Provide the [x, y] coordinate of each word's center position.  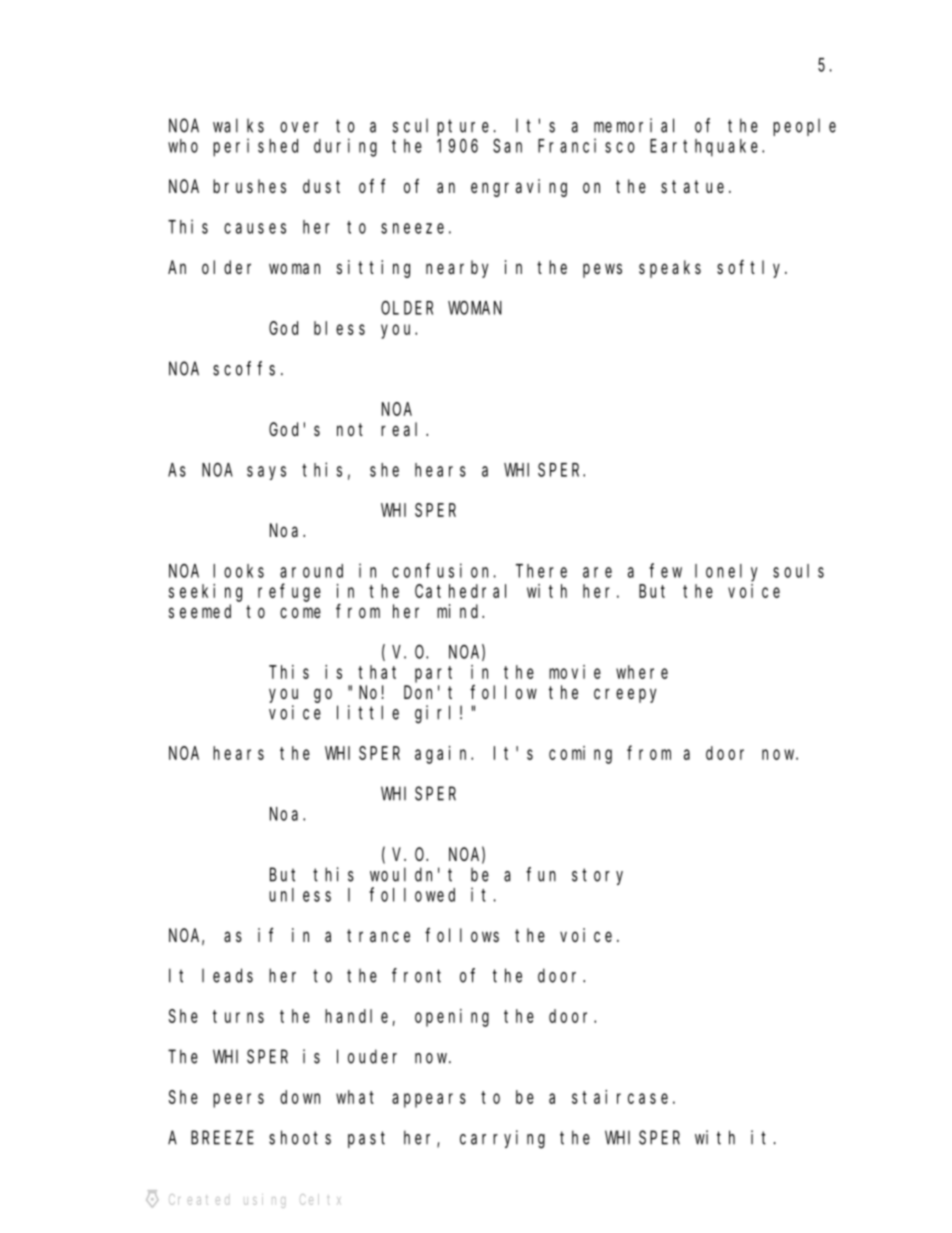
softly [751, 269]
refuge [289, 593]
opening [452, 1018]
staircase [620, 1097]
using [264, 1201]
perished [255, 147]
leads [227, 975]
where [642, 672]
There [541, 571]
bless [339, 328]
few [665, 570]
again [443, 755]
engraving [519, 188]
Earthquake [706, 148]
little [368, 712]
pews [602, 270]
